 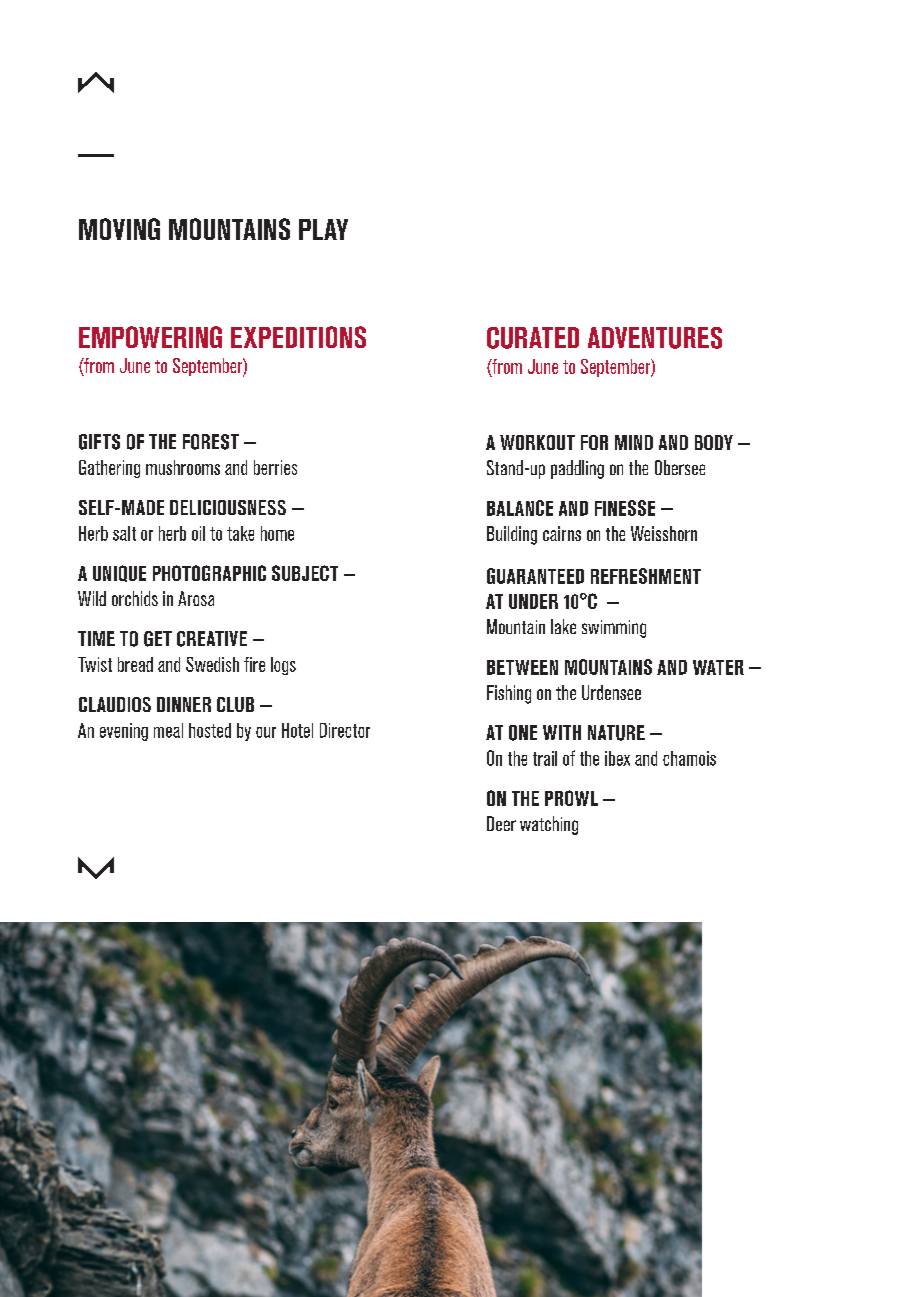 I want to click on FINESSE, so click(x=625, y=508).
